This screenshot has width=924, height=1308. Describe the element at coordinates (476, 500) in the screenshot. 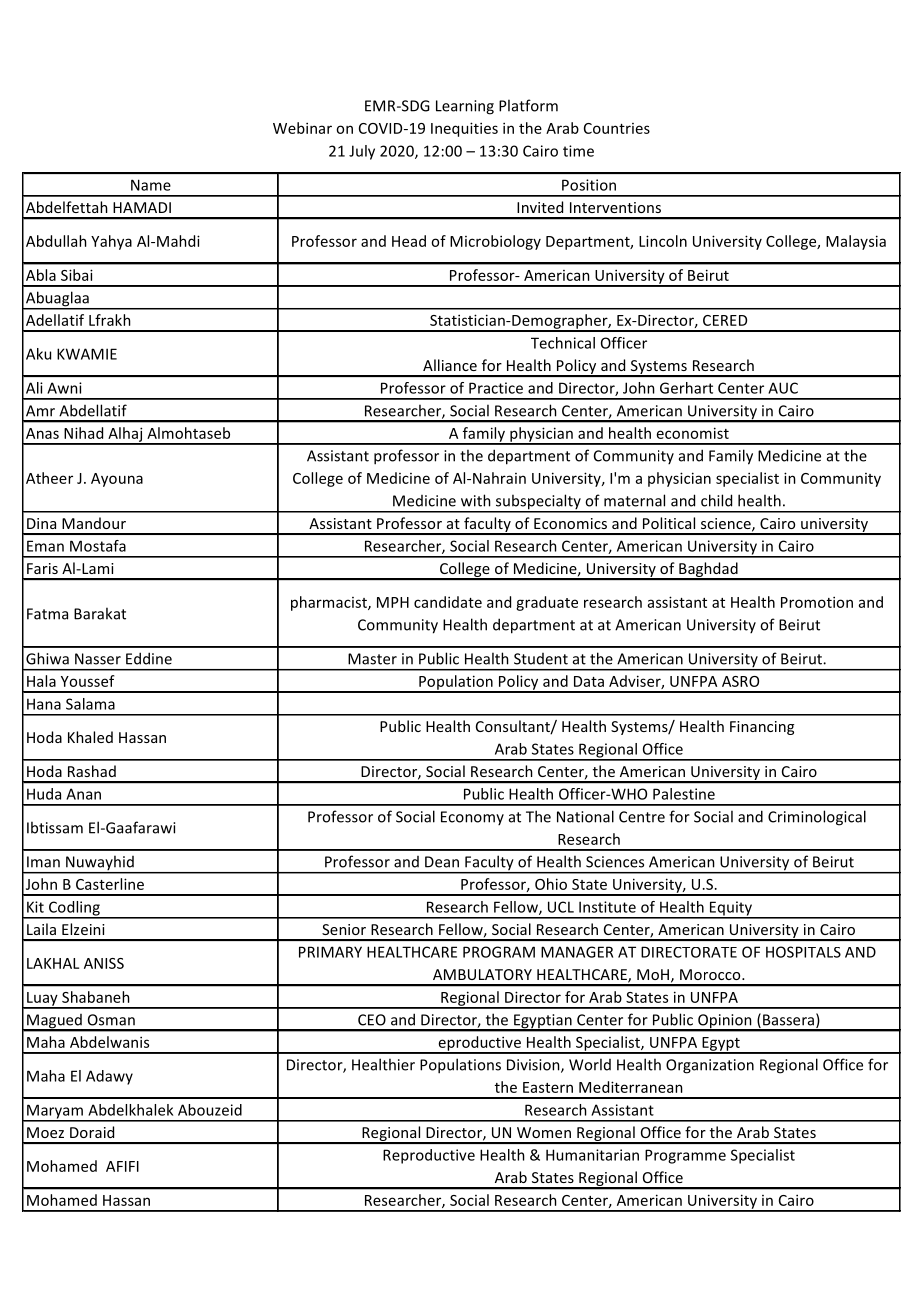

I see `with` at that location.
